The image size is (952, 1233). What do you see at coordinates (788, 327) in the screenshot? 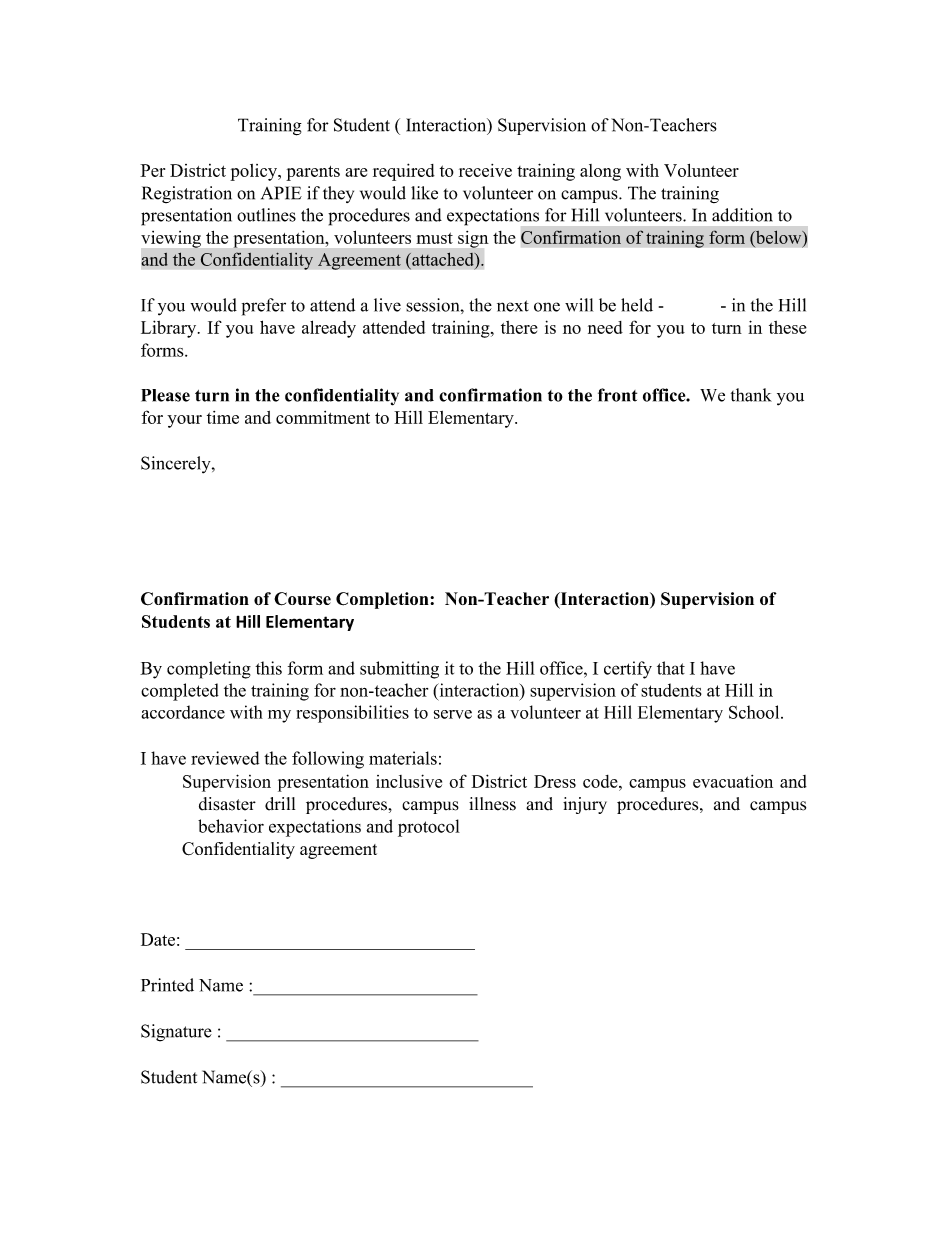
I see `these` at bounding box center [788, 327].
